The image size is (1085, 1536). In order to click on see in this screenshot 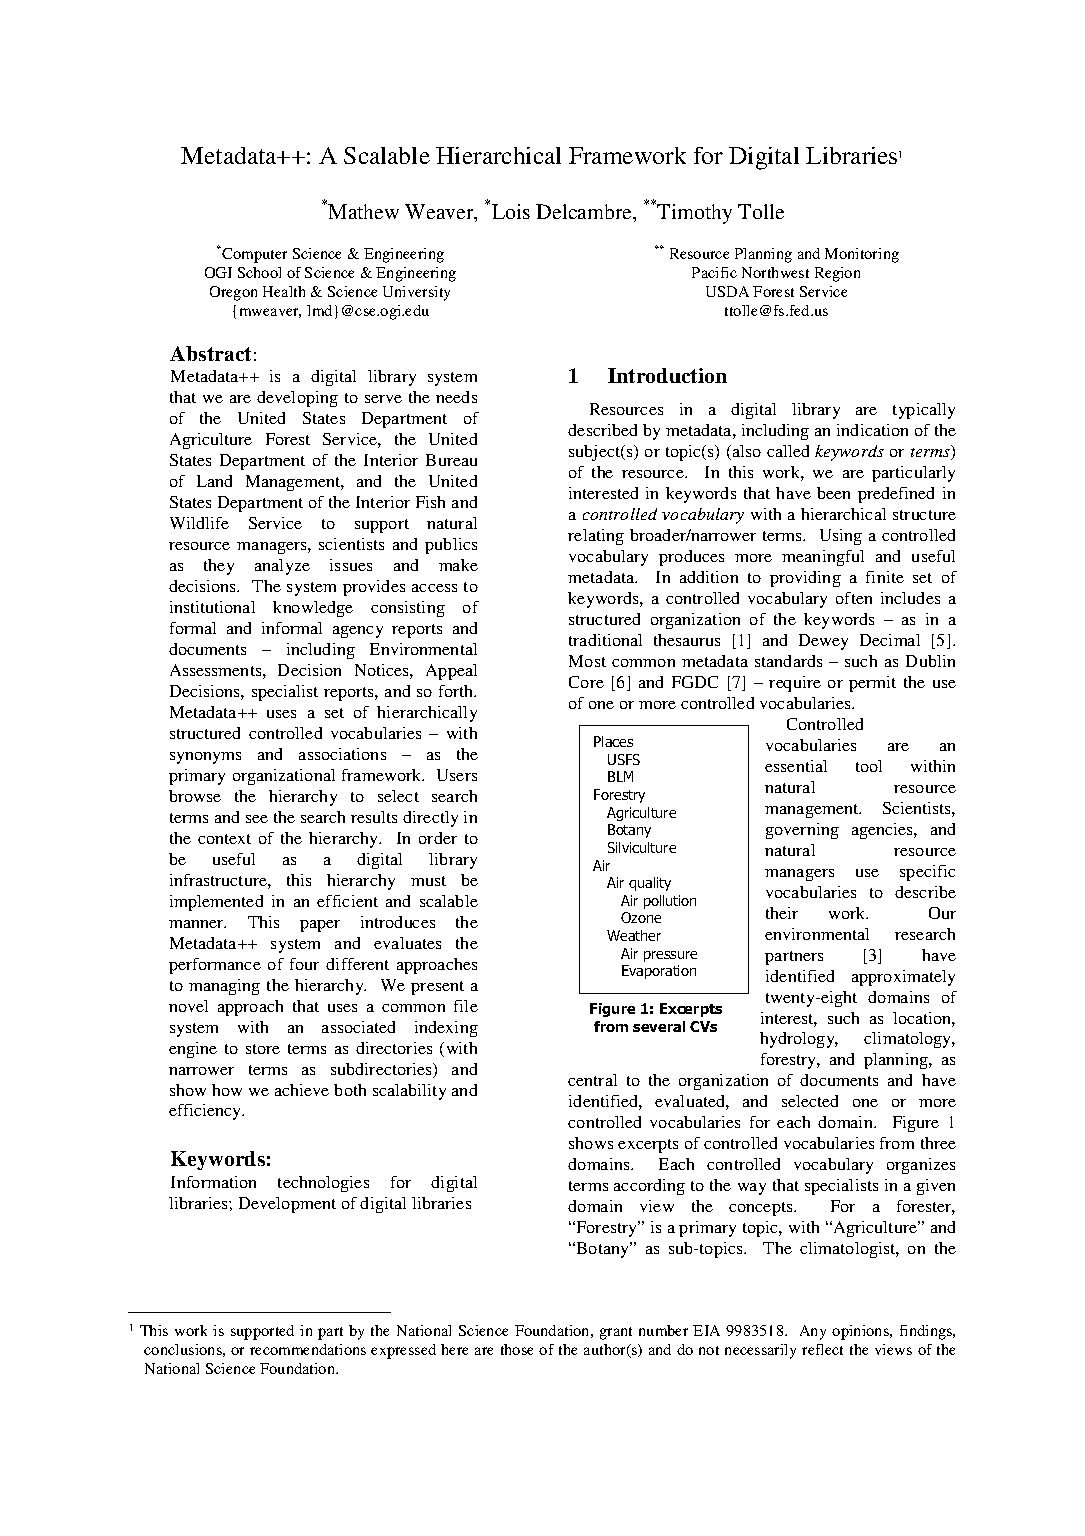, I will do `click(257, 819)`.
